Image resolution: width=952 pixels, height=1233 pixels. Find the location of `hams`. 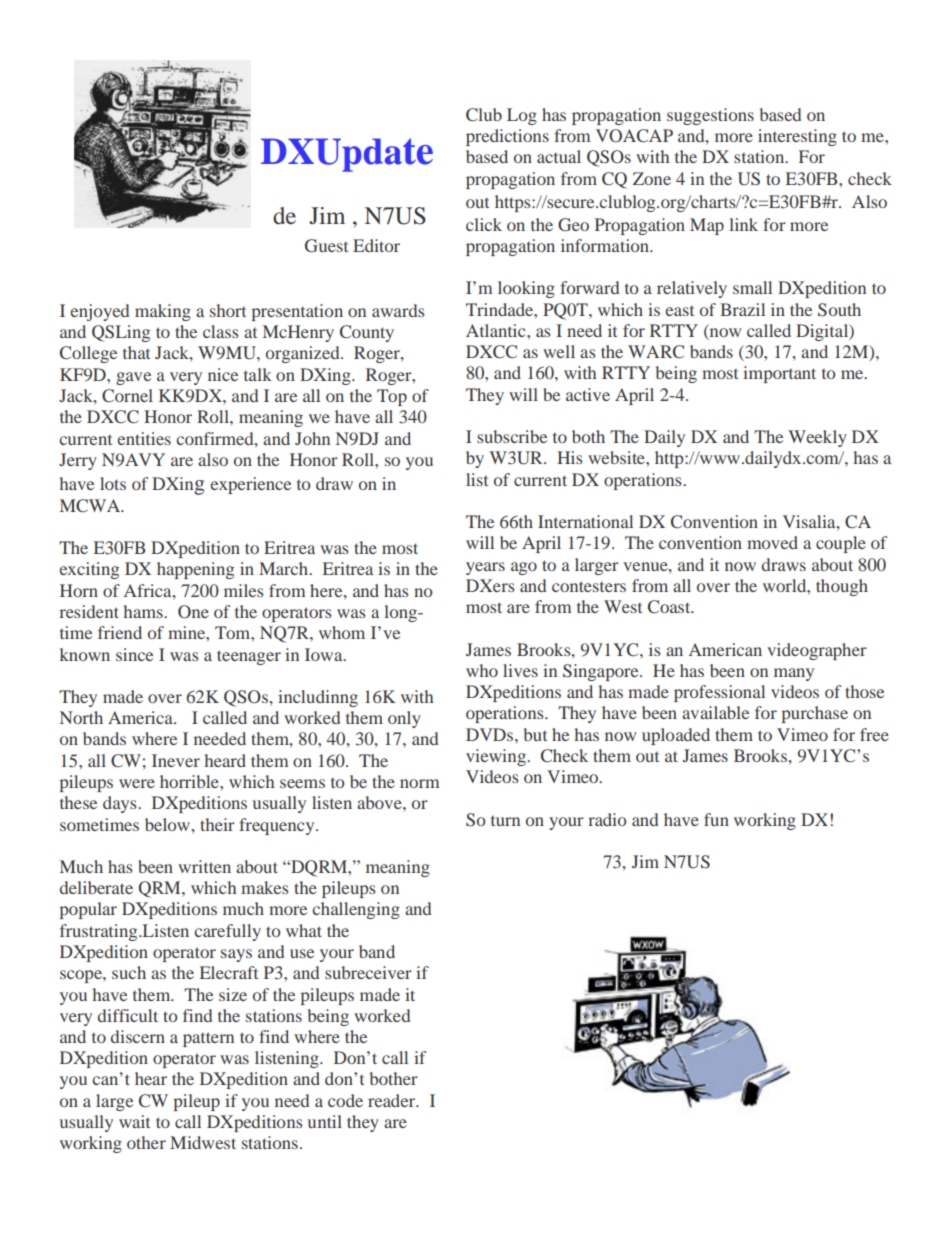

hams is located at coordinates (144, 611).
